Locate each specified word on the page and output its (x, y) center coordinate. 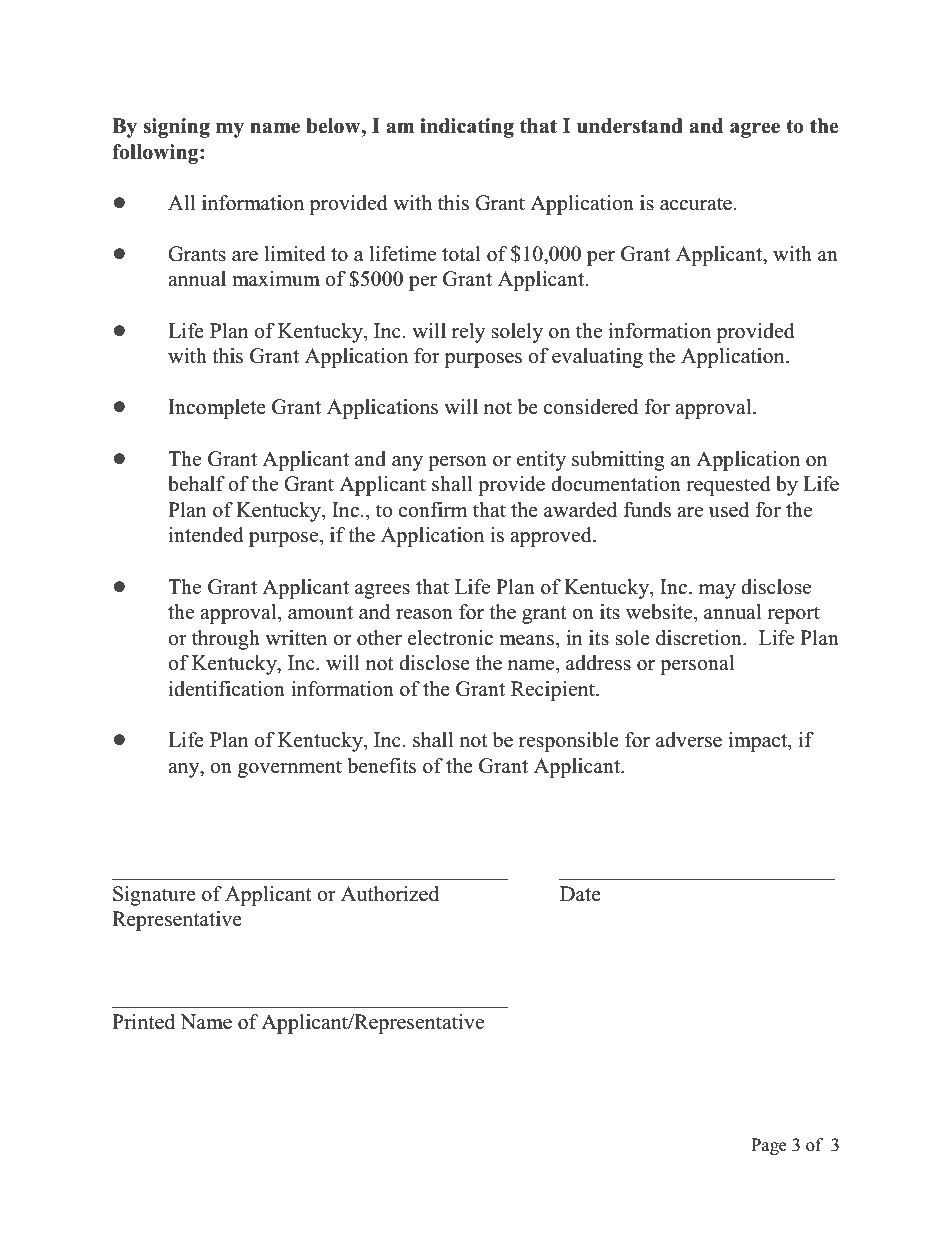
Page (769, 1146)
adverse (689, 740)
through (226, 640)
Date (580, 894)
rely (469, 333)
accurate (696, 204)
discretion (700, 638)
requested (728, 486)
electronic (450, 638)
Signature (154, 896)
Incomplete (217, 409)
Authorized (390, 894)
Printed (143, 1022)
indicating (467, 128)
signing (176, 128)
